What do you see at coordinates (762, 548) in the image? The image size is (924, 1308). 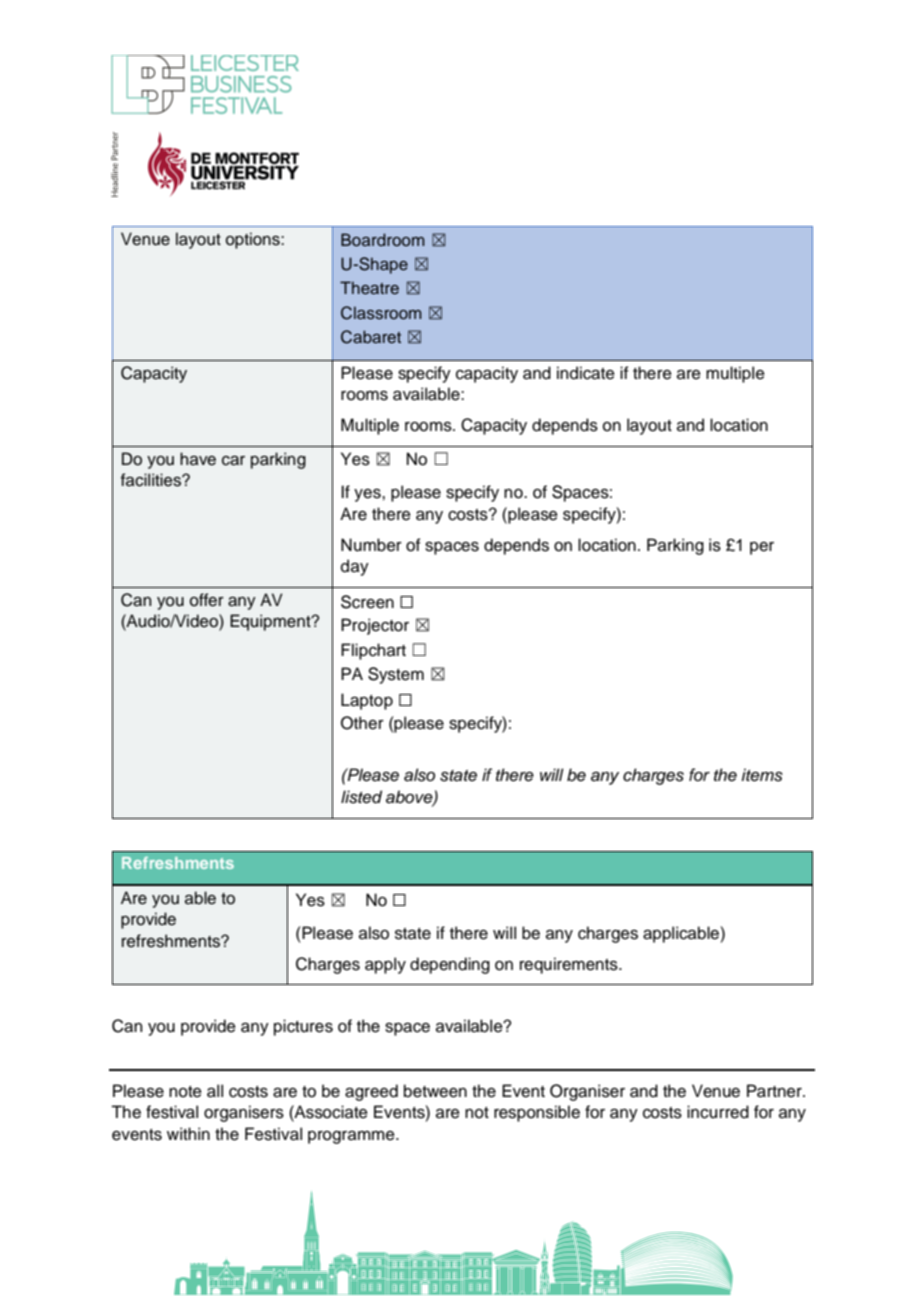 I see `per` at bounding box center [762, 548].
